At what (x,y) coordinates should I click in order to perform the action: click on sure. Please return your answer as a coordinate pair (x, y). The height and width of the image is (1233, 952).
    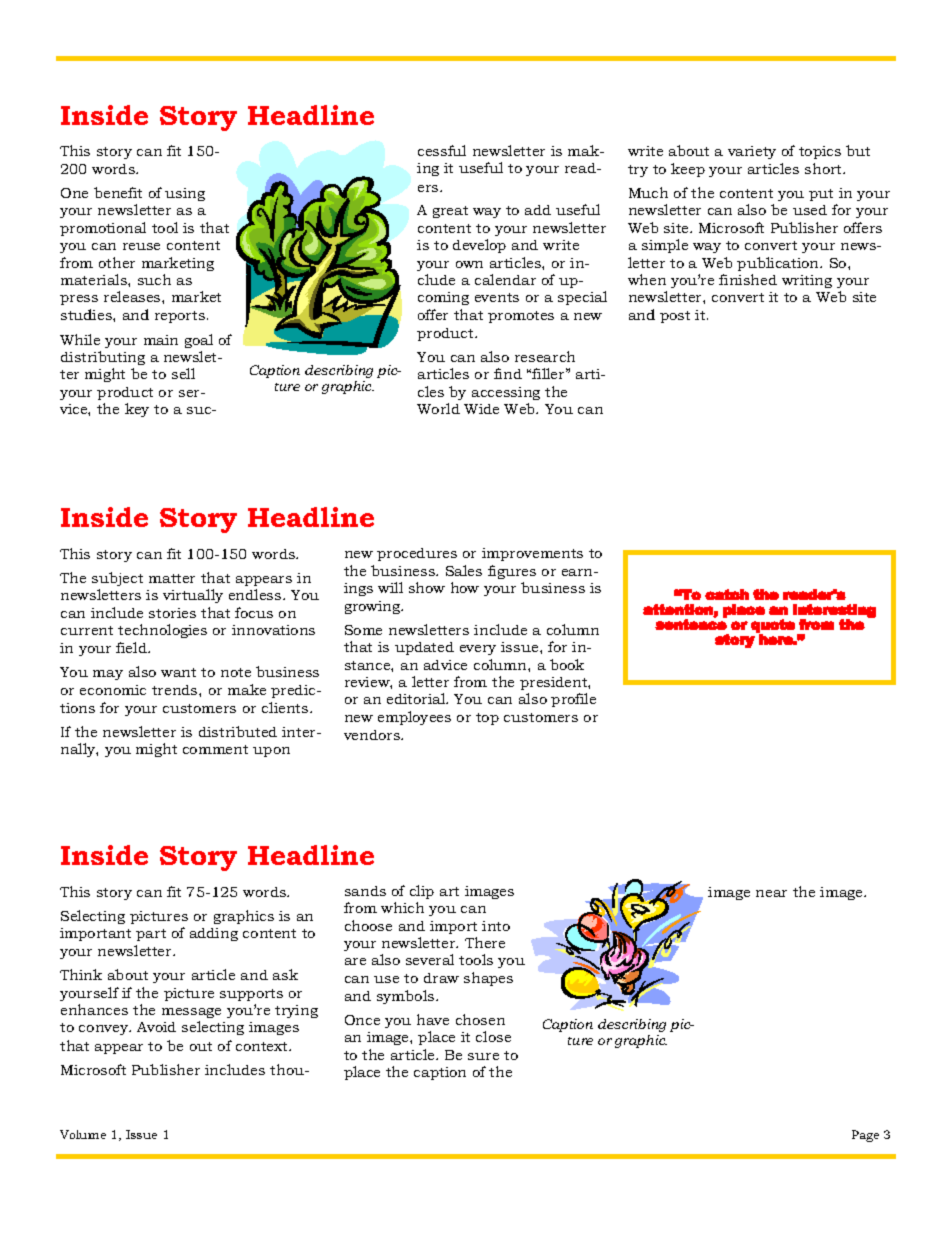
    Looking at the image, I should click on (483, 1056).
